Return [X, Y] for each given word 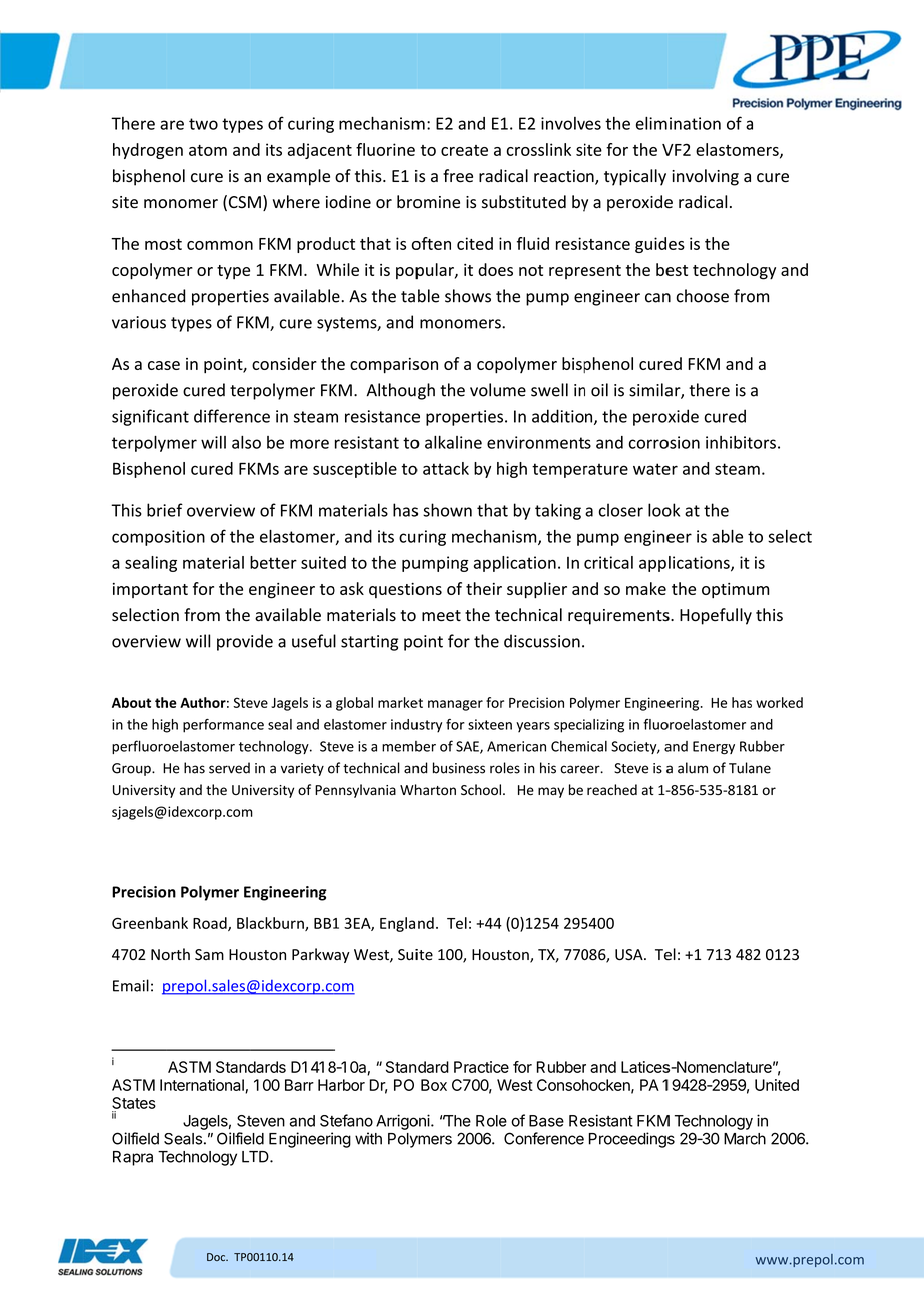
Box [434, 1085]
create [464, 150]
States [134, 1103]
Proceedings [632, 1140]
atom [208, 150]
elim [651, 123]
